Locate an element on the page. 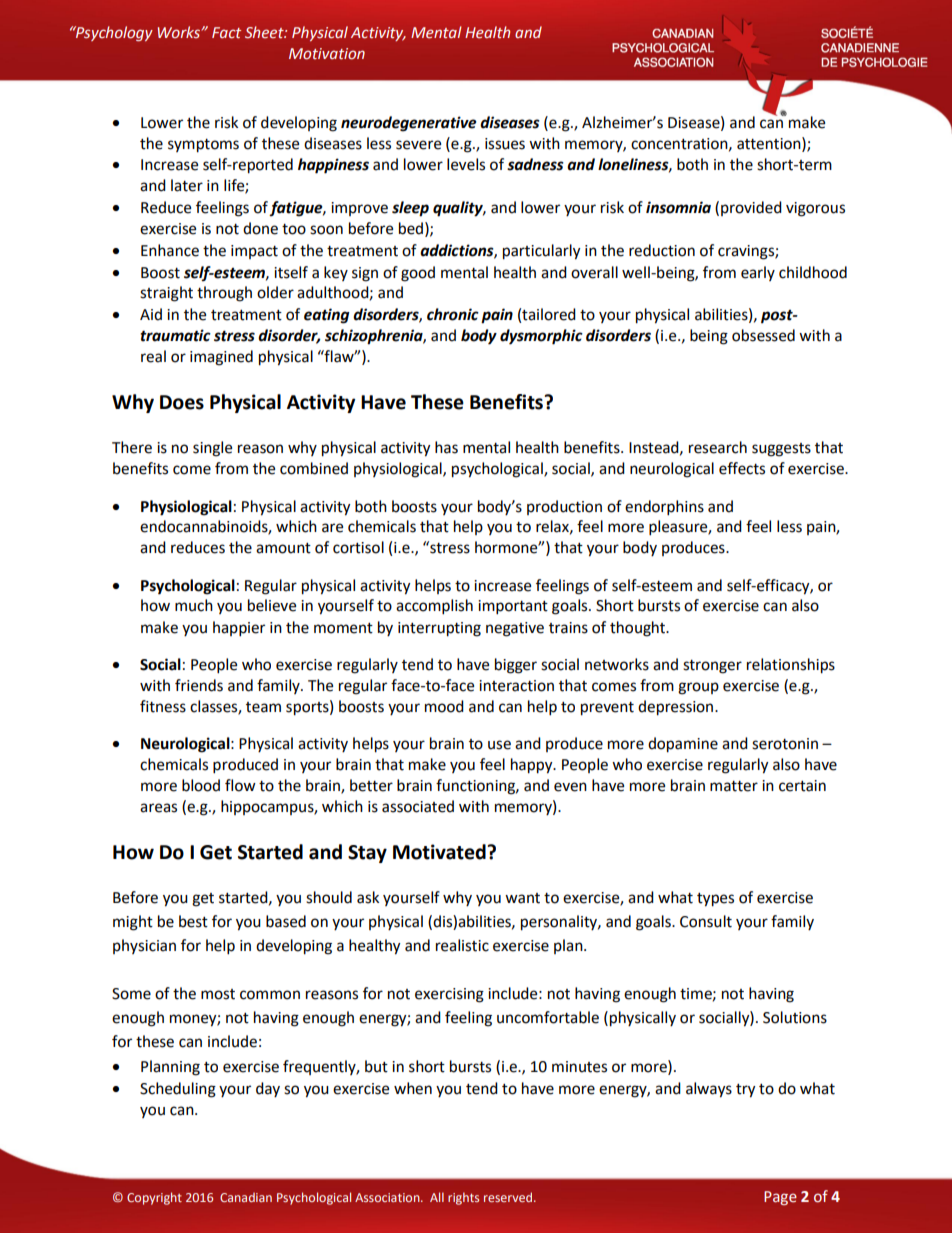  Fact is located at coordinates (226, 32).
